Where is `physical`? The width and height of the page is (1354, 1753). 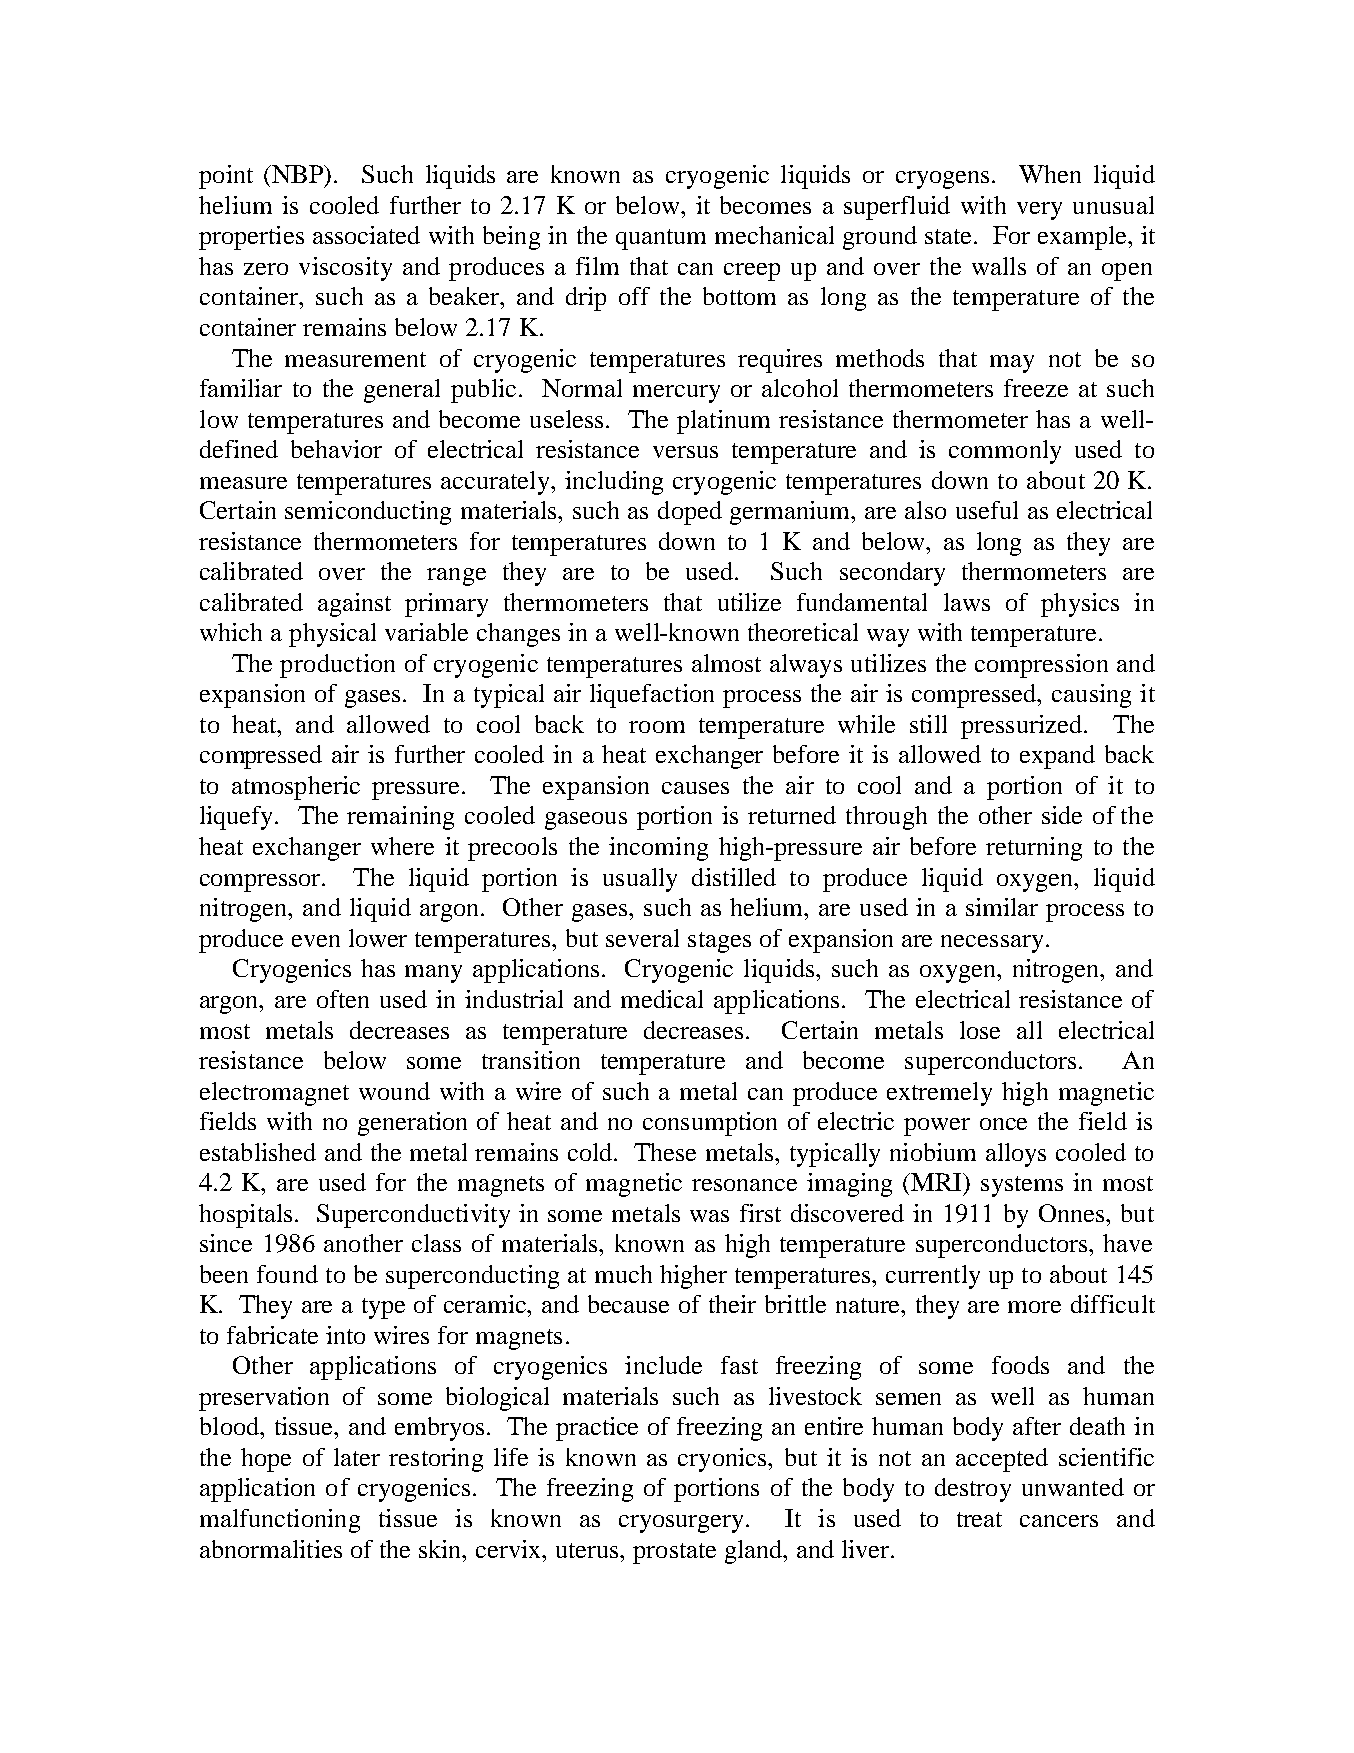 physical is located at coordinates (332, 635).
